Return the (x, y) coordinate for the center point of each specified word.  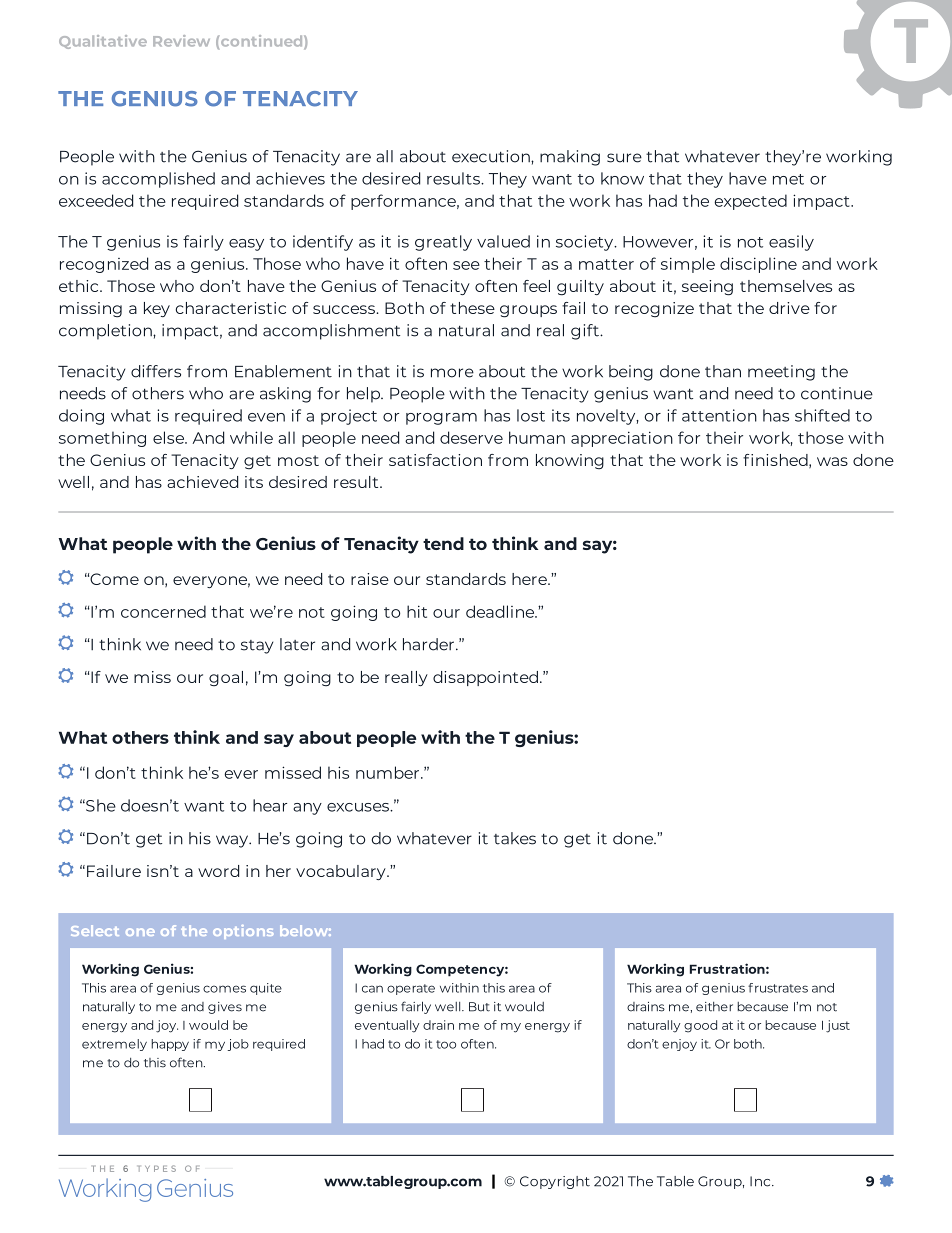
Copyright (555, 1182)
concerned (163, 611)
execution (492, 156)
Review (181, 41)
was (832, 461)
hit (417, 611)
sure (624, 158)
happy (170, 1045)
